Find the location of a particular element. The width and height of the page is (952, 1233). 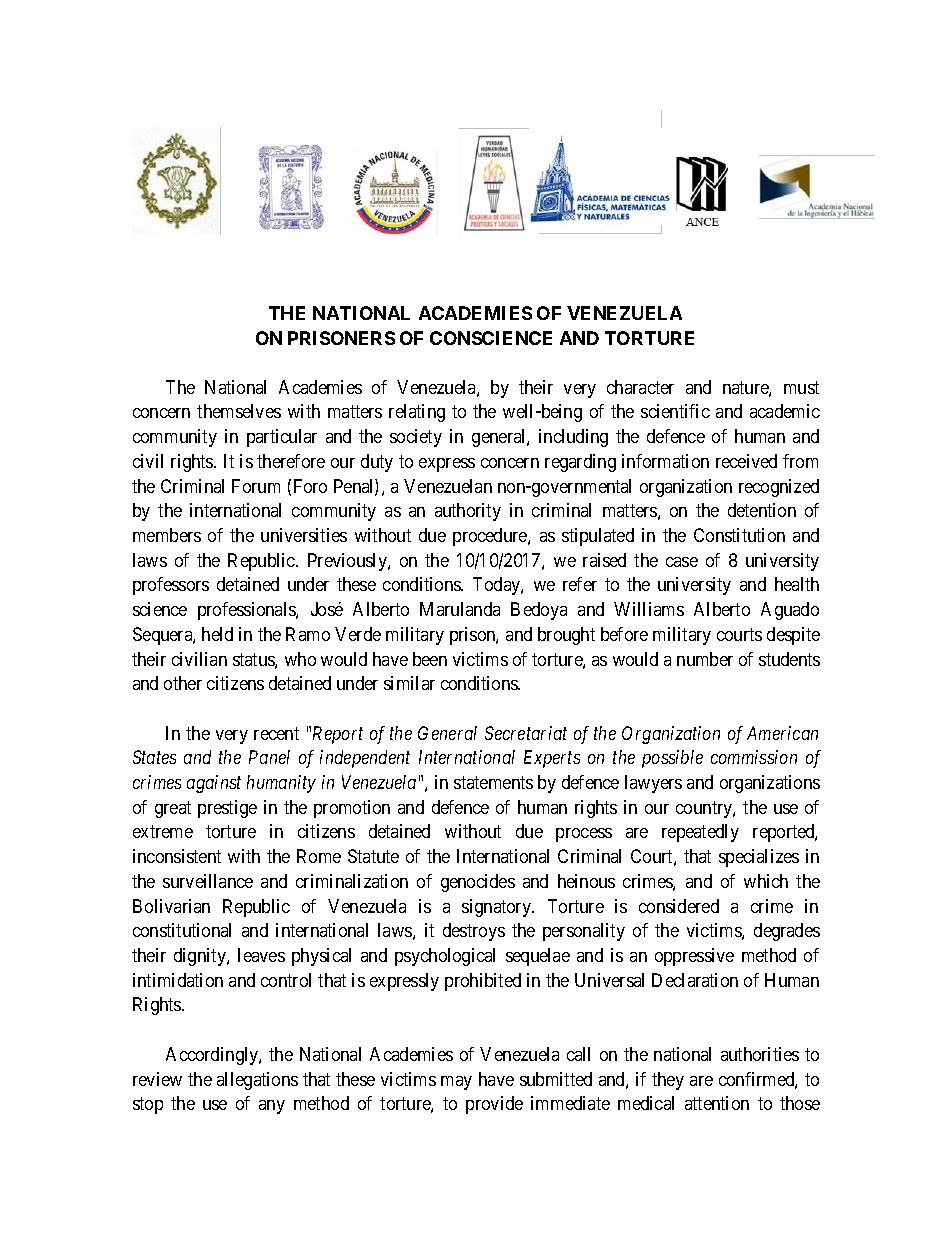

surveillance is located at coordinates (208, 881).
